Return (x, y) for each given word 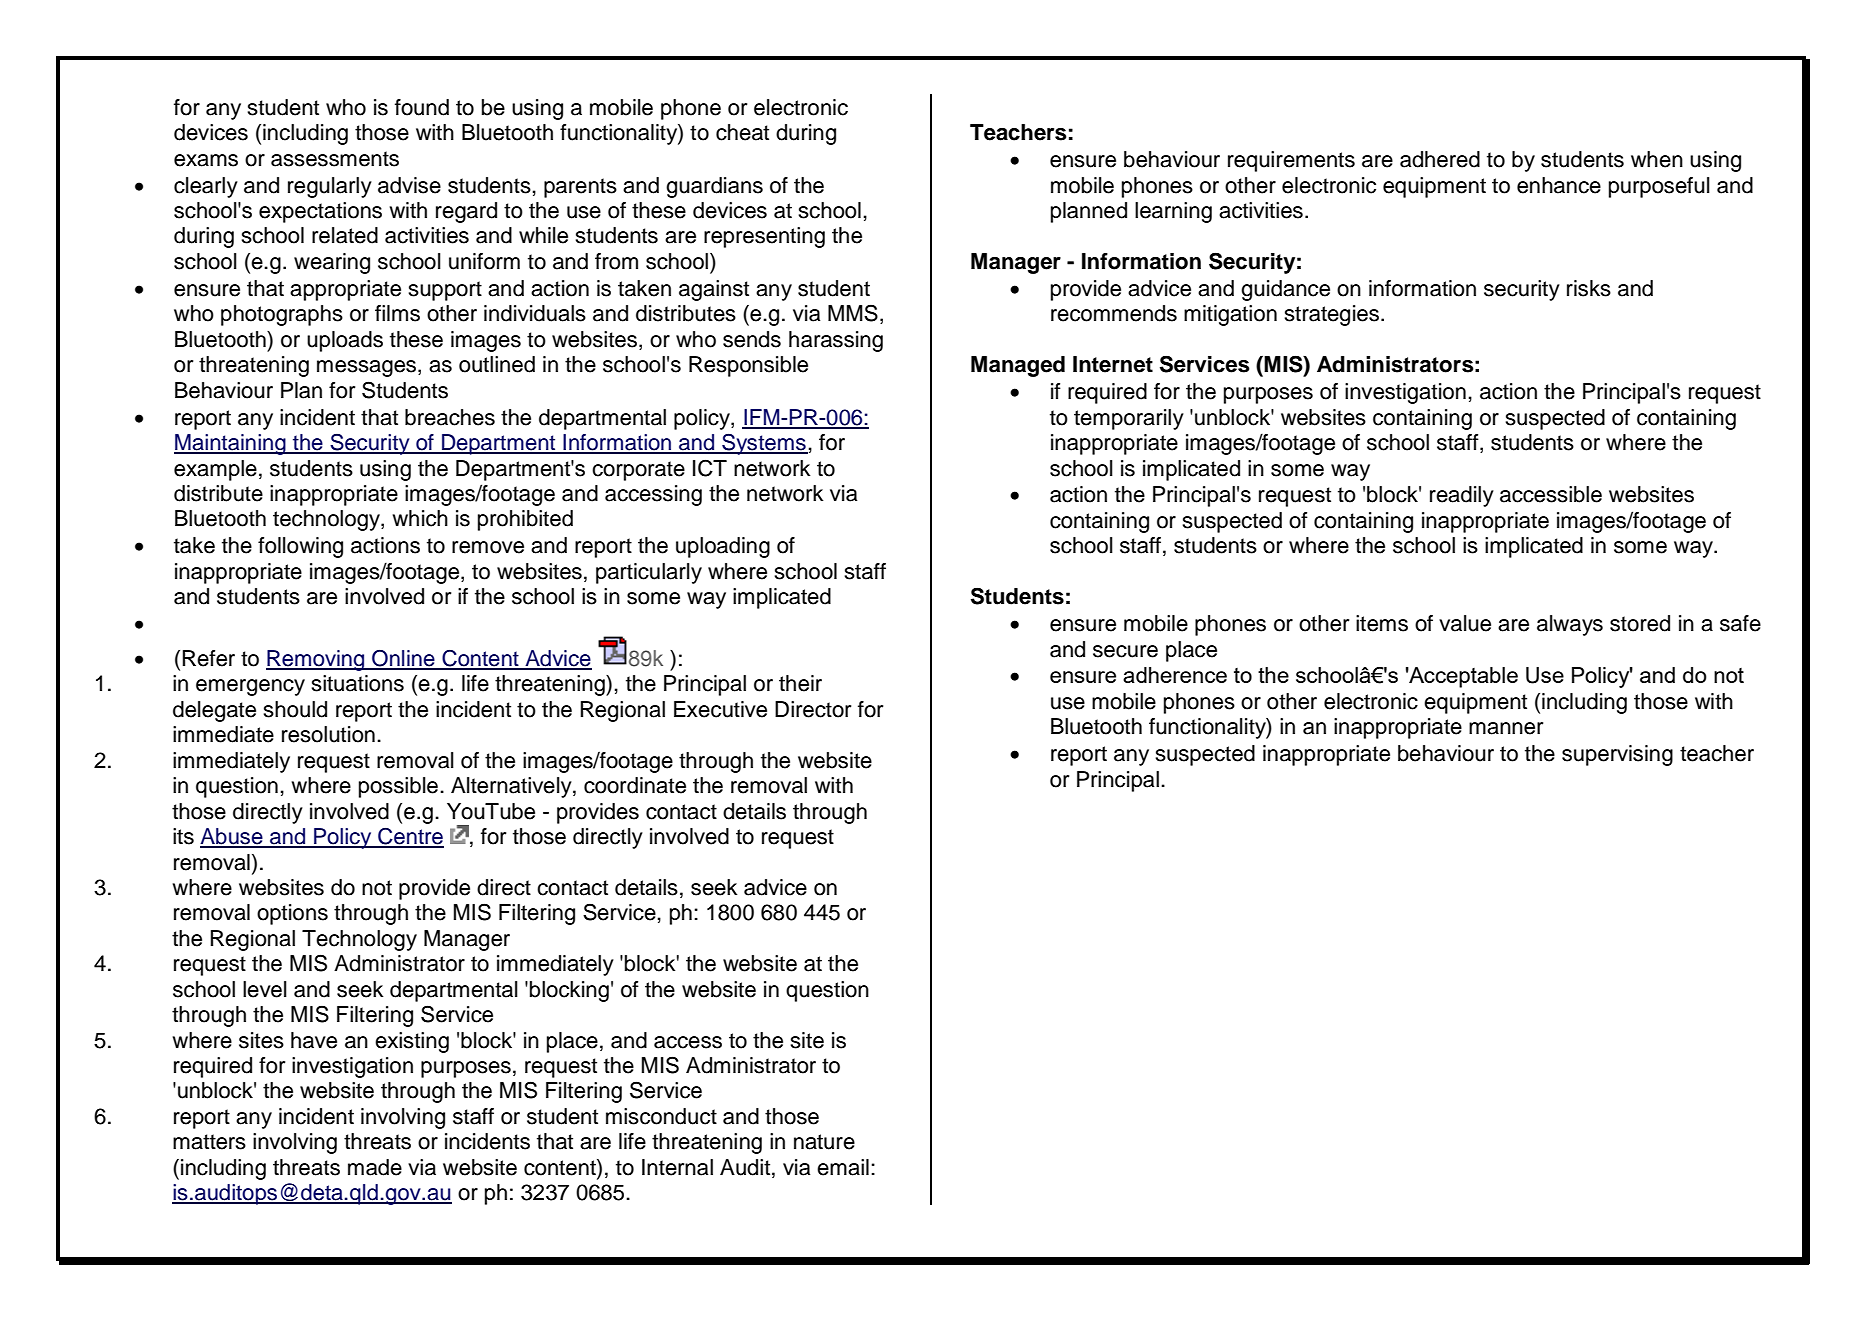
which (420, 518)
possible (398, 787)
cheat (742, 132)
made (375, 1167)
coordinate (635, 785)
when (1657, 159)
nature (824, 1142)
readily (1462, 496)
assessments (335, 159)
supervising (1617, 755)
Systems (764, 444)
